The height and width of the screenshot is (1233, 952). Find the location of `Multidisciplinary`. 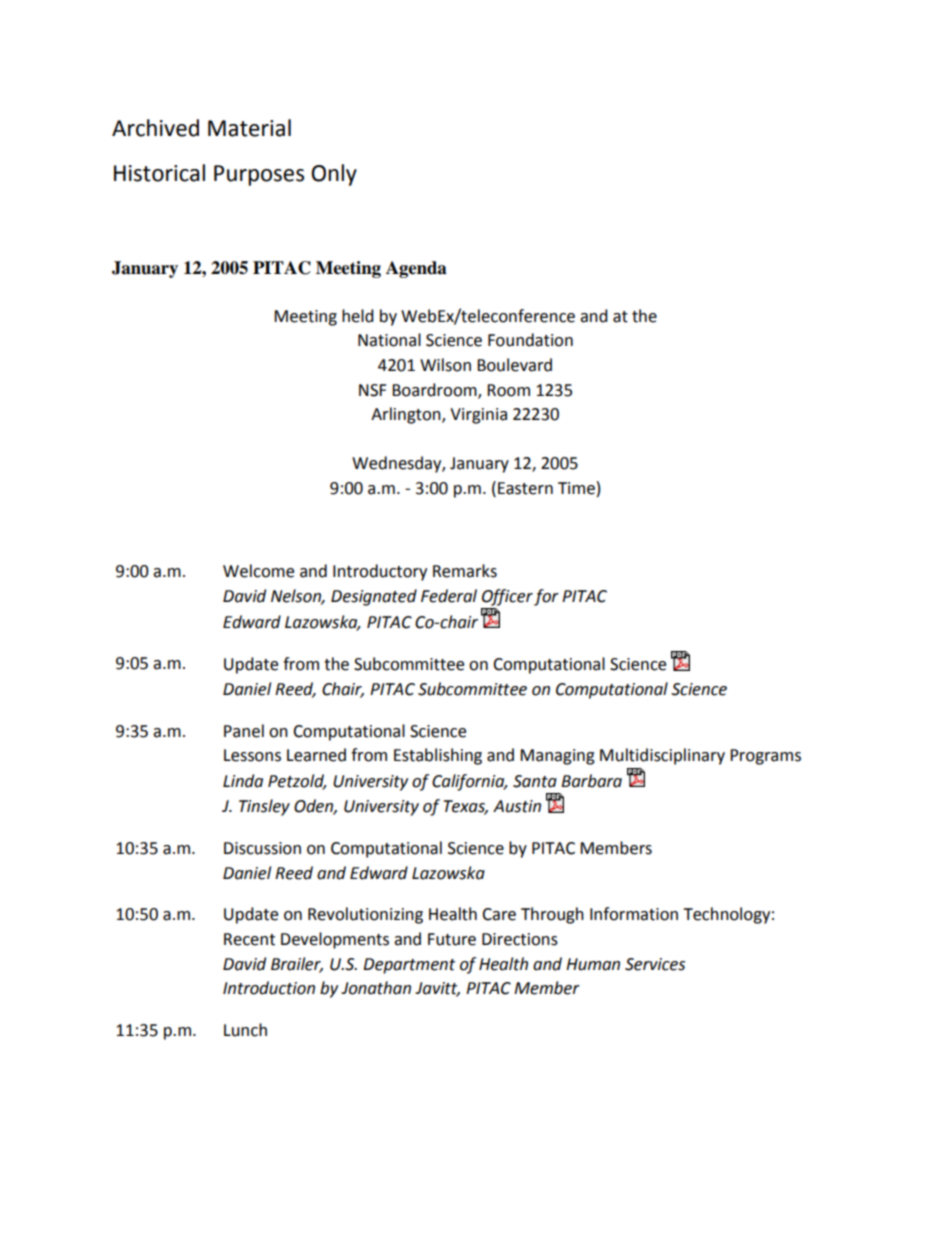

Multidisciplinary is located at coordinates (662, 756).
